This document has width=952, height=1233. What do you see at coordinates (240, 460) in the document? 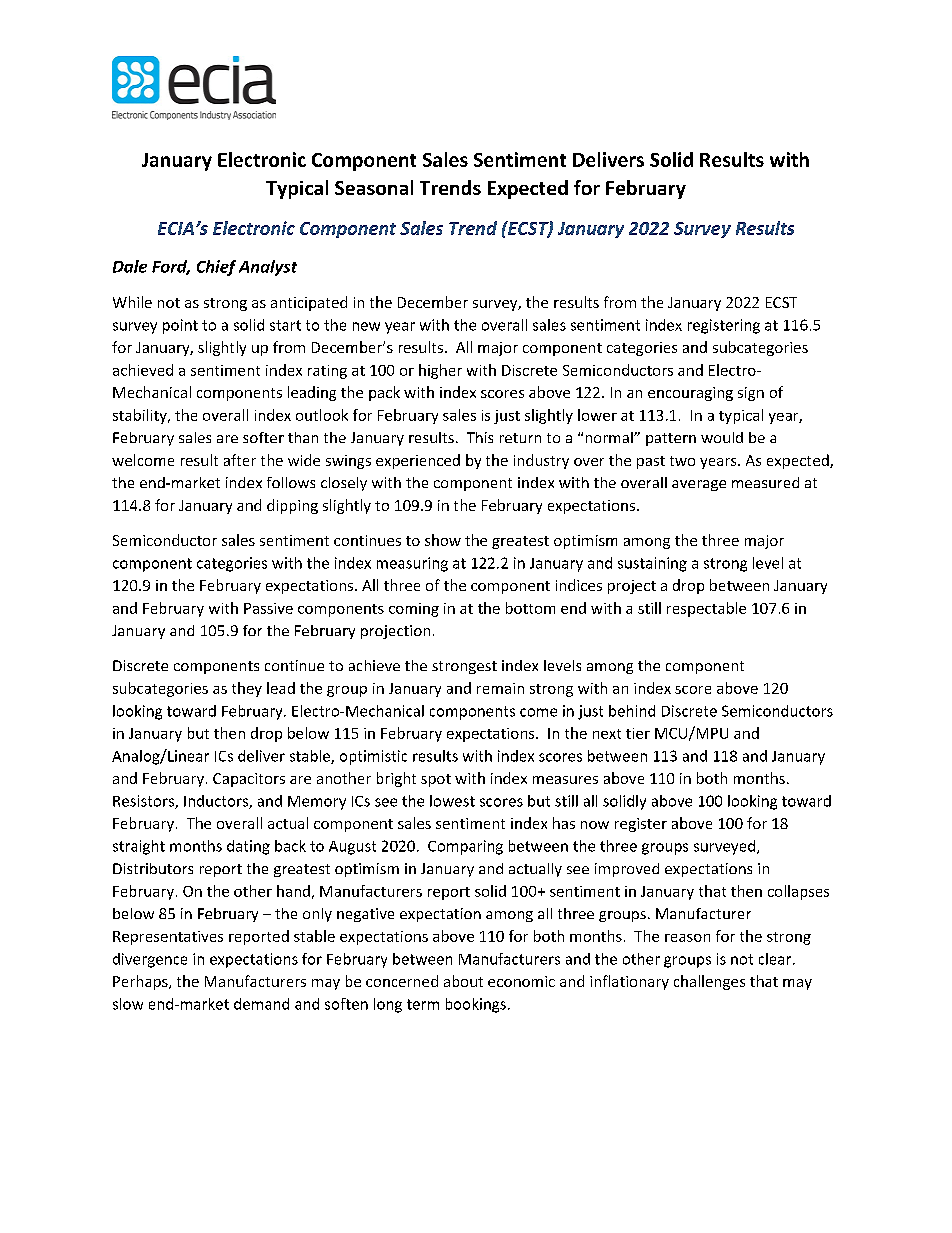
I see `after` at bounding box center [240, 460].
